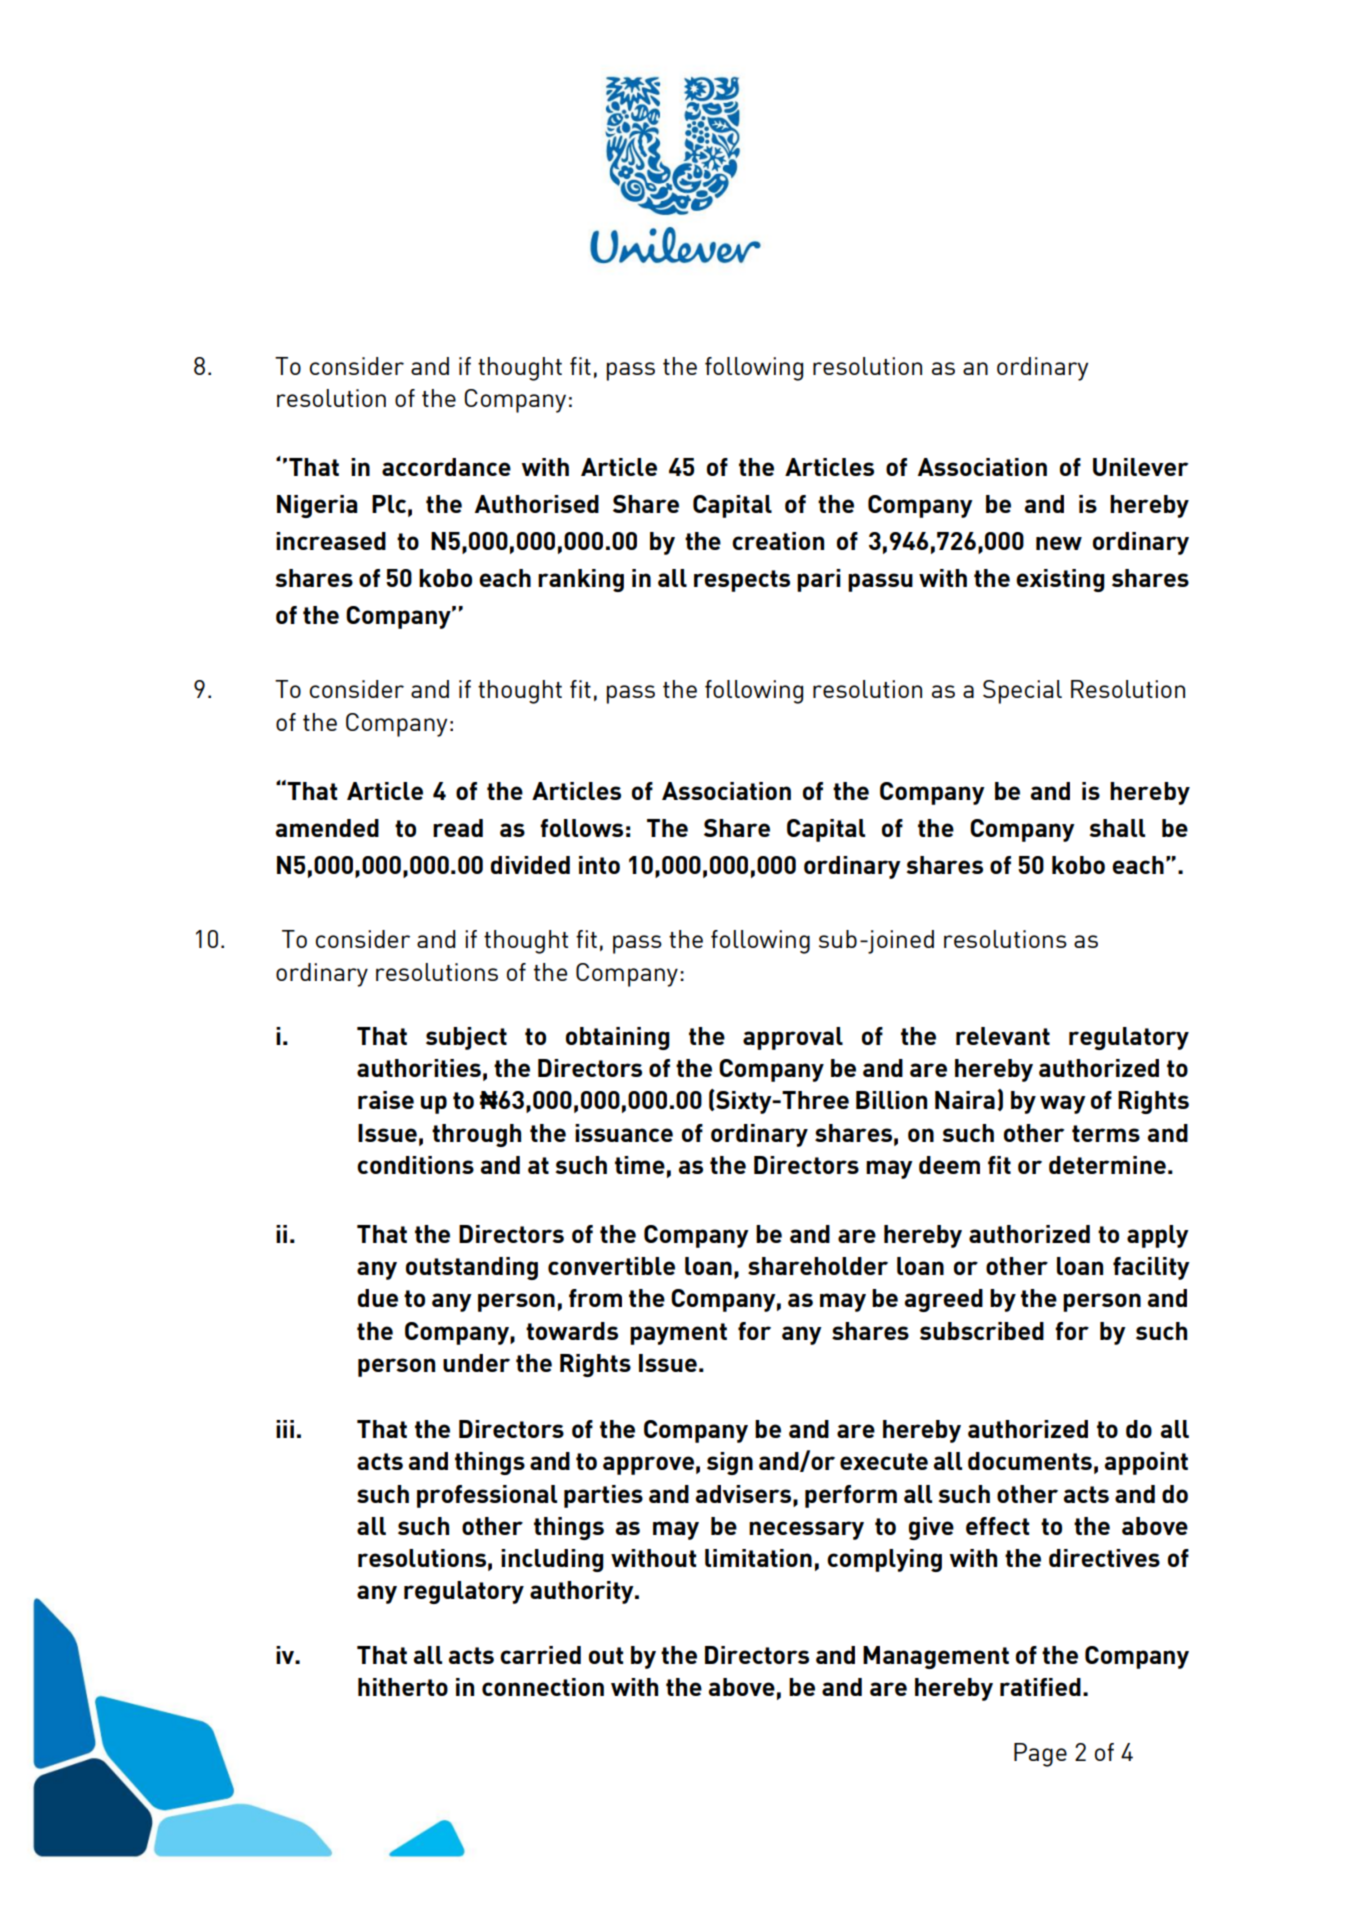  I want to click on convertible, so click(611, 1266).
